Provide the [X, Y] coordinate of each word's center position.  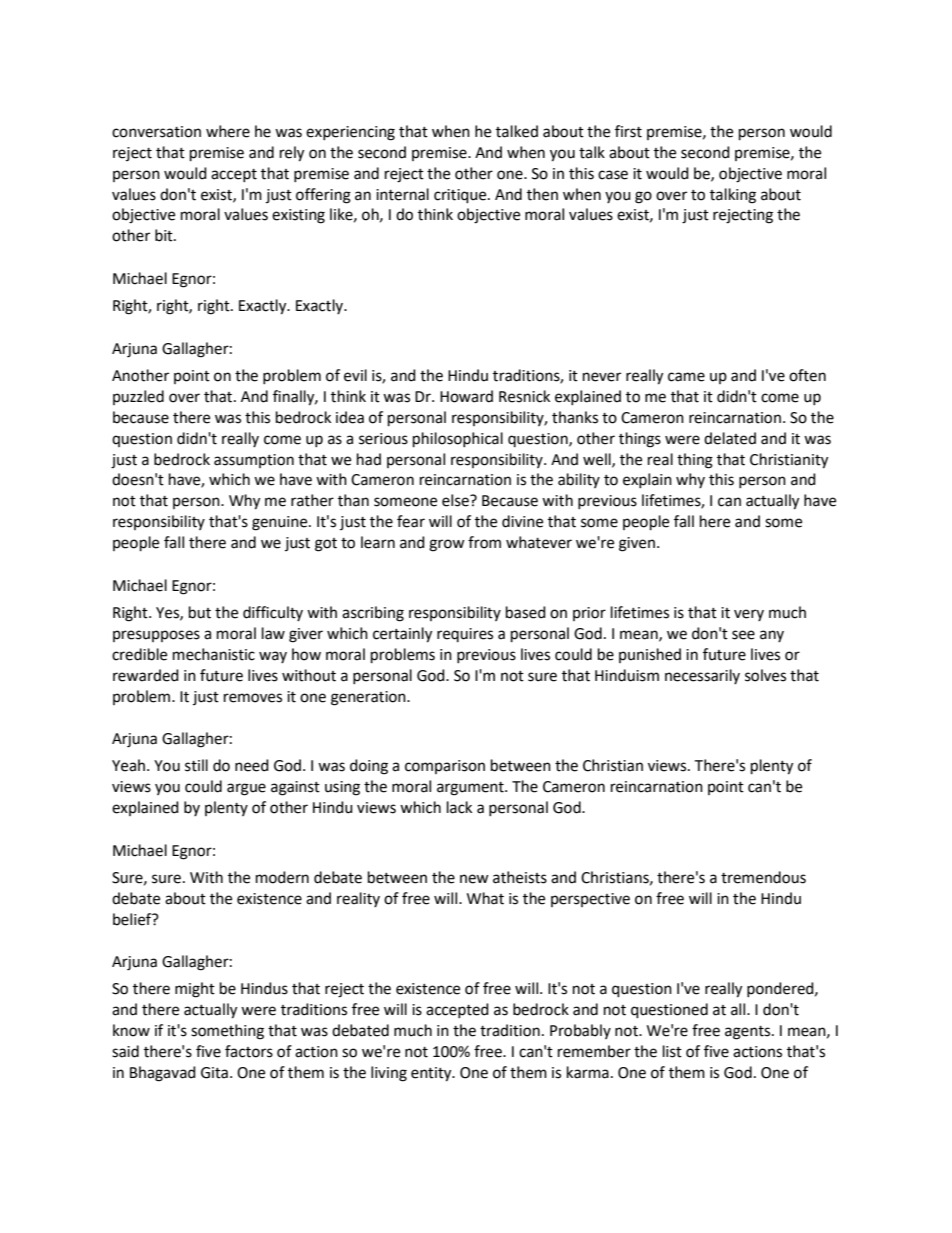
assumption [254, 461]
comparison [445, 767]
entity [432, 1074]
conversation [156, 132]
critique [461, 196]
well [598, 460]
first [628, 131]
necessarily [702, 676]
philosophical [458, 440]
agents [749, 1033]
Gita [214, 1073]
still [196, 765]
